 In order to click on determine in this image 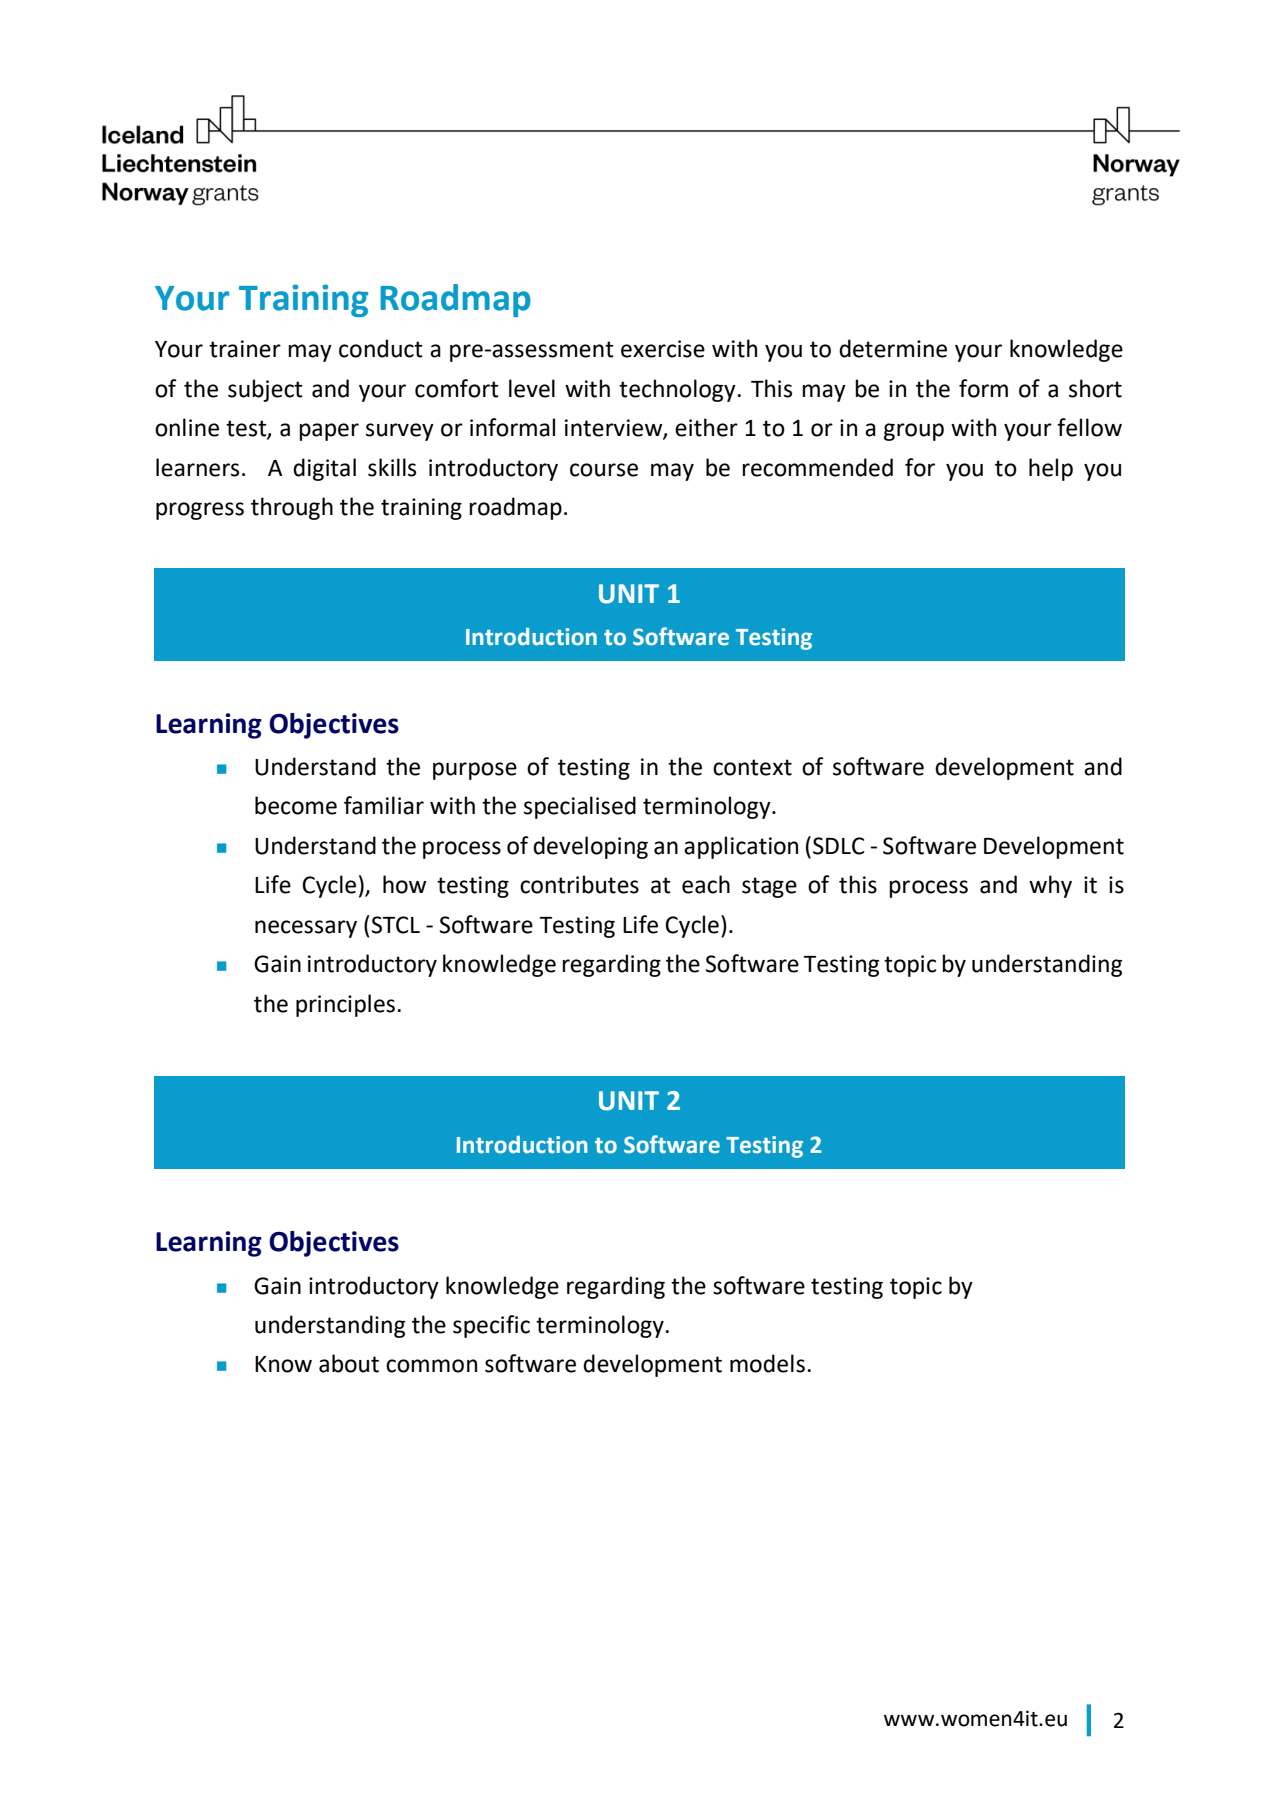, I will do `click(893, 348)`.
